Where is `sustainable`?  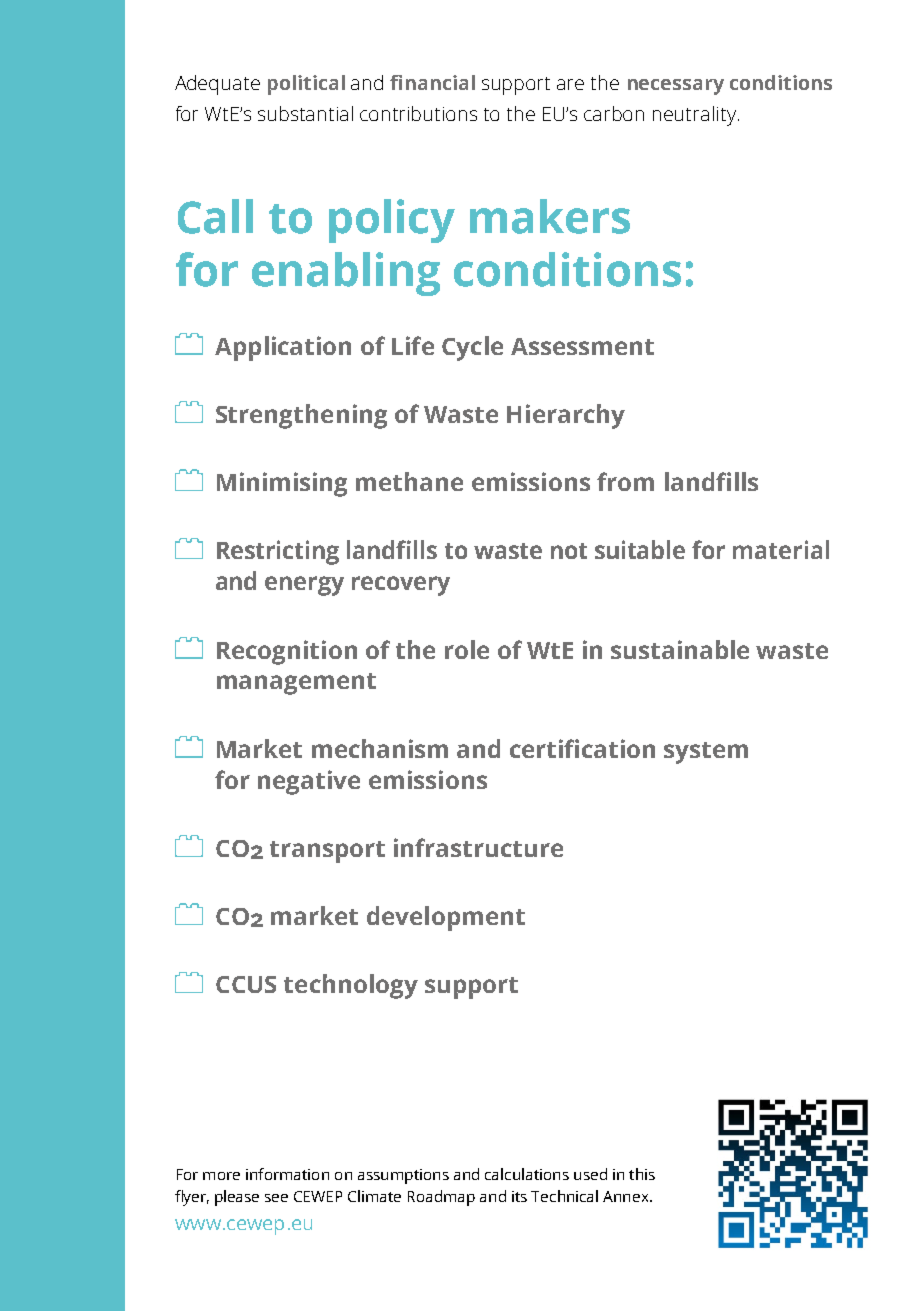
sustainable is located at coordinates (680, 649).
